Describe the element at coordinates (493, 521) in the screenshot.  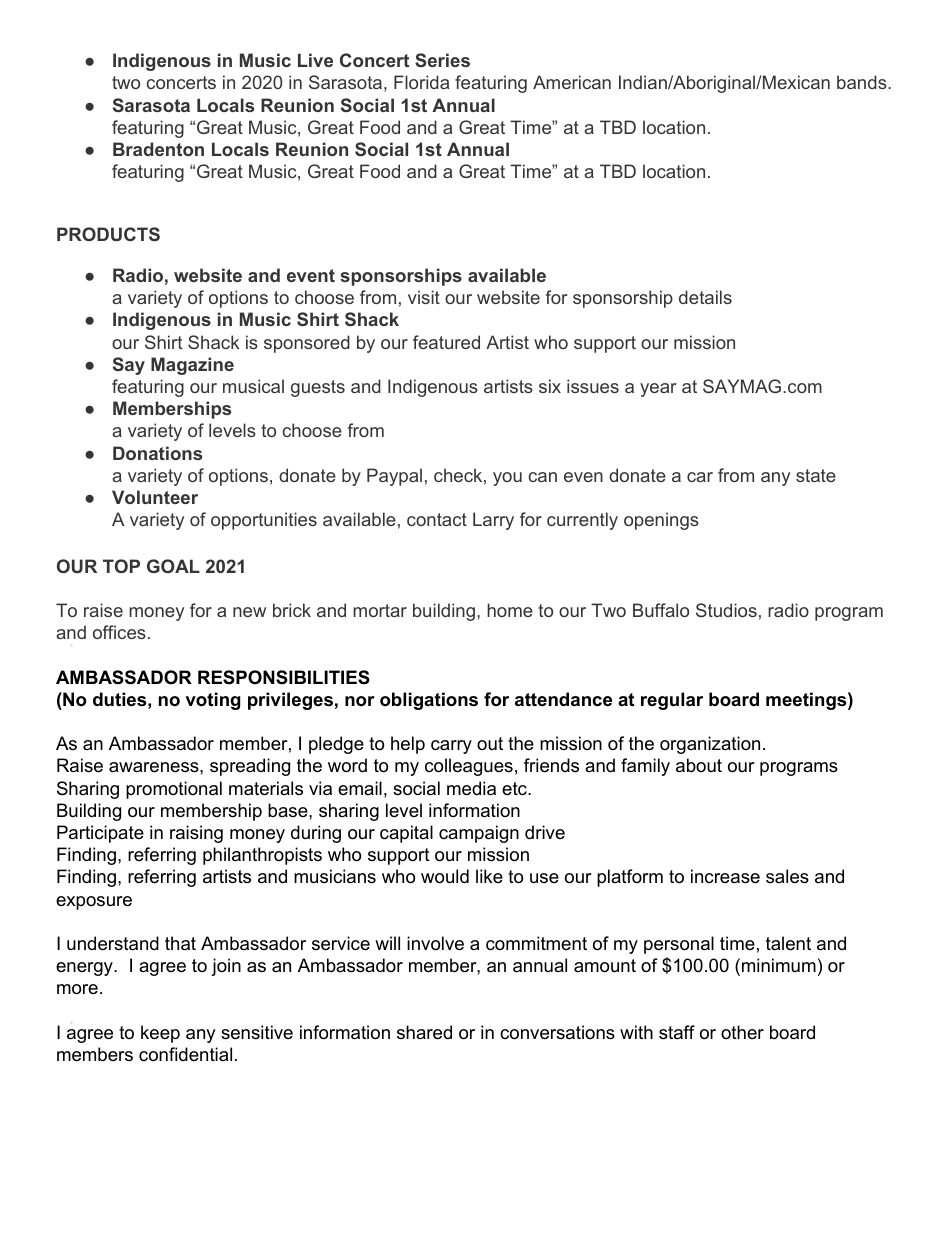
I see `Larry` at that location.
